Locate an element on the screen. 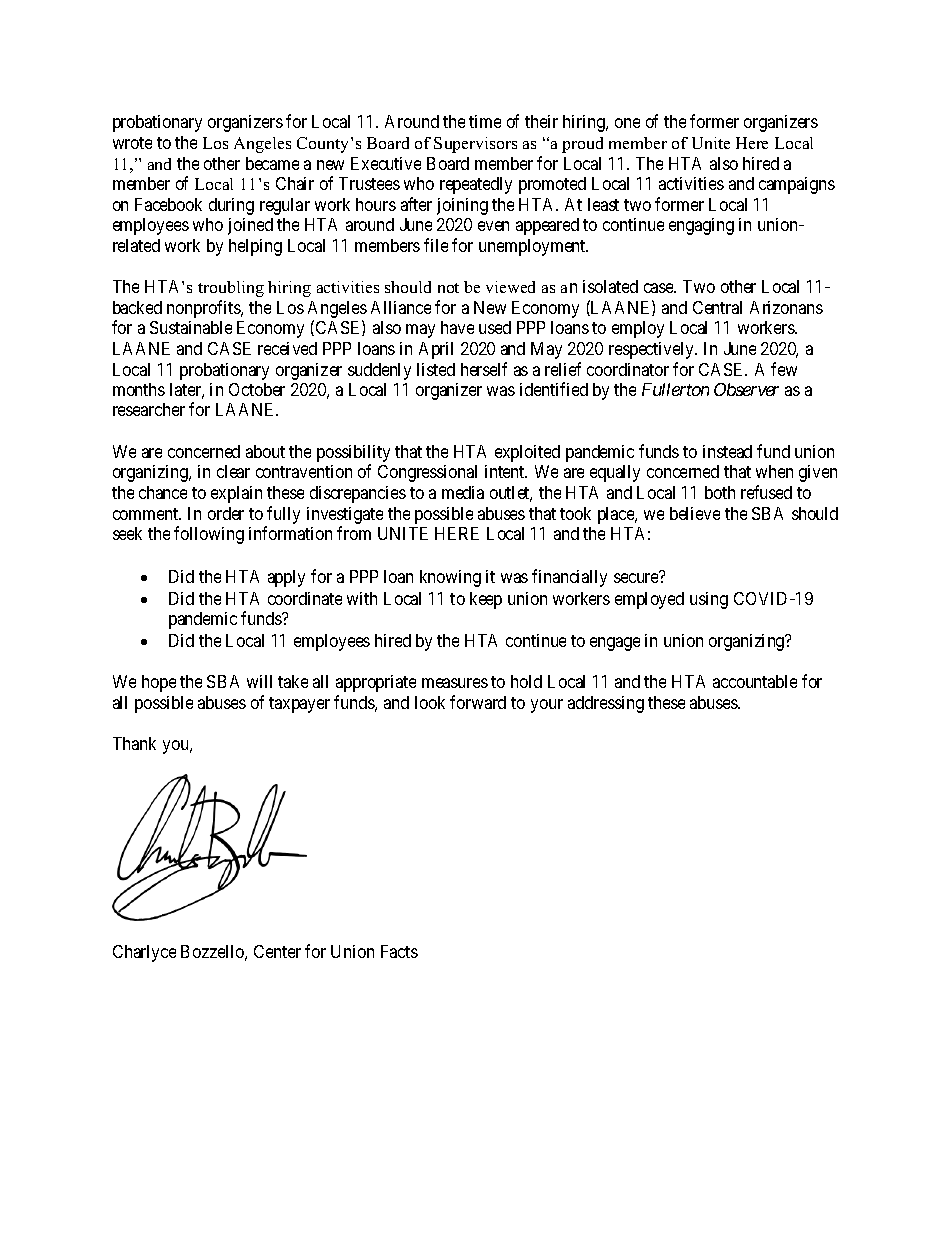  knowing is located at coordinates (450, 578).
